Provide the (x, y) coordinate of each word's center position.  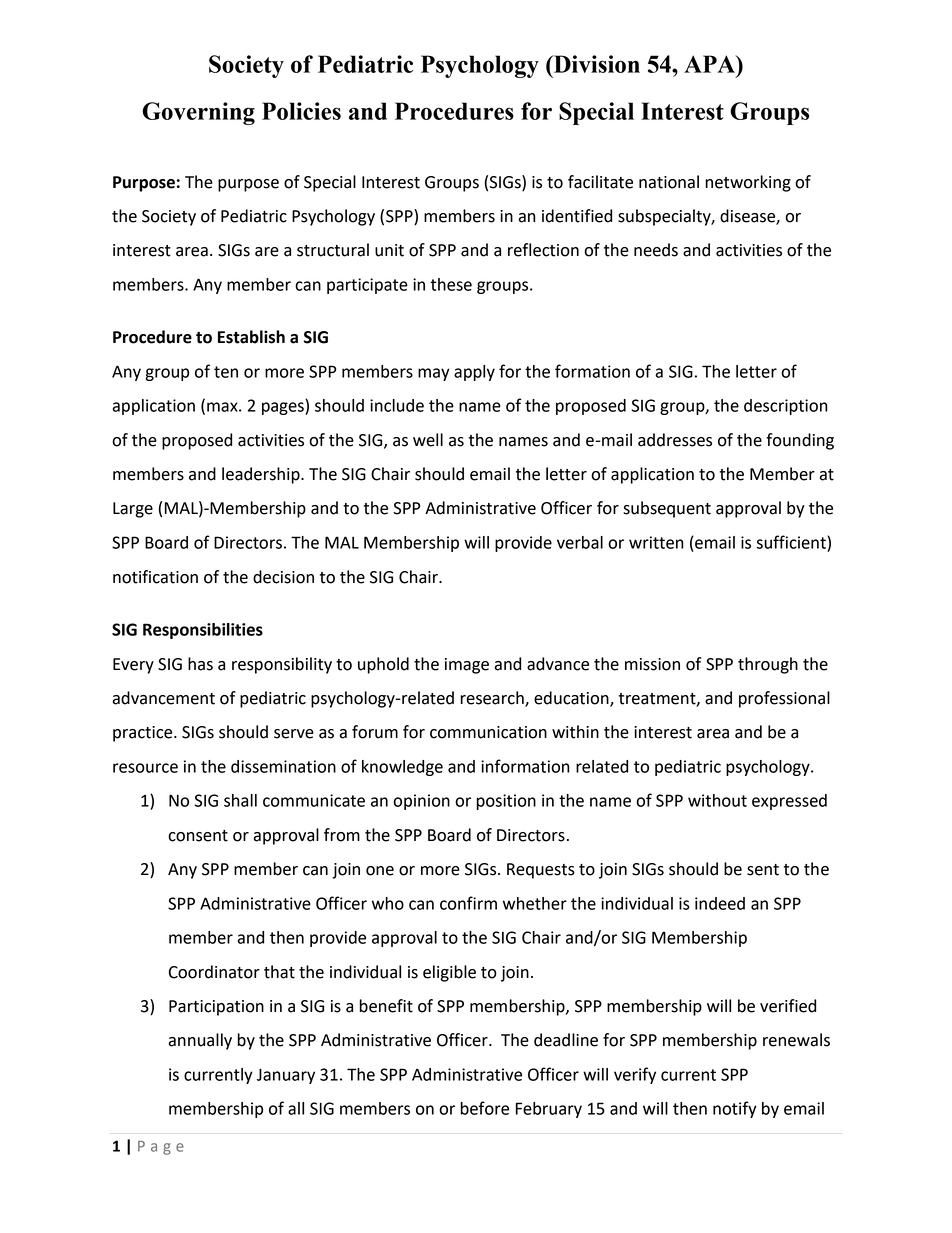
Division (595, 64)
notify (735, 1109)
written (656, 542)
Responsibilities (203, 631)
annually (200, 1041)
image (467, 666)
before (484, 1108)
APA (710, 64)
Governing (198, 113)
